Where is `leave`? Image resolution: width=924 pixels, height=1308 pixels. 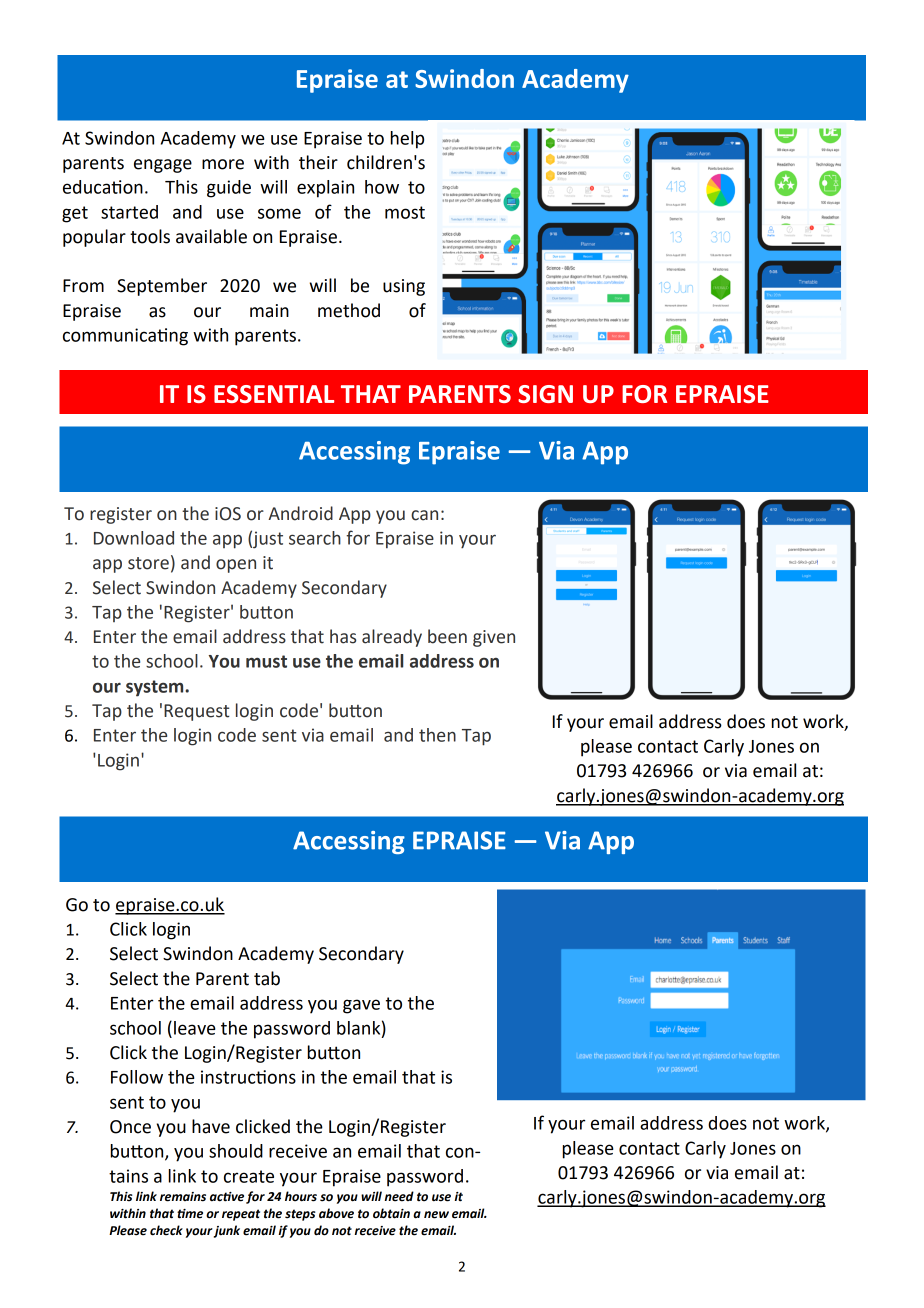
leave is located at coordinates (195, 1028).
